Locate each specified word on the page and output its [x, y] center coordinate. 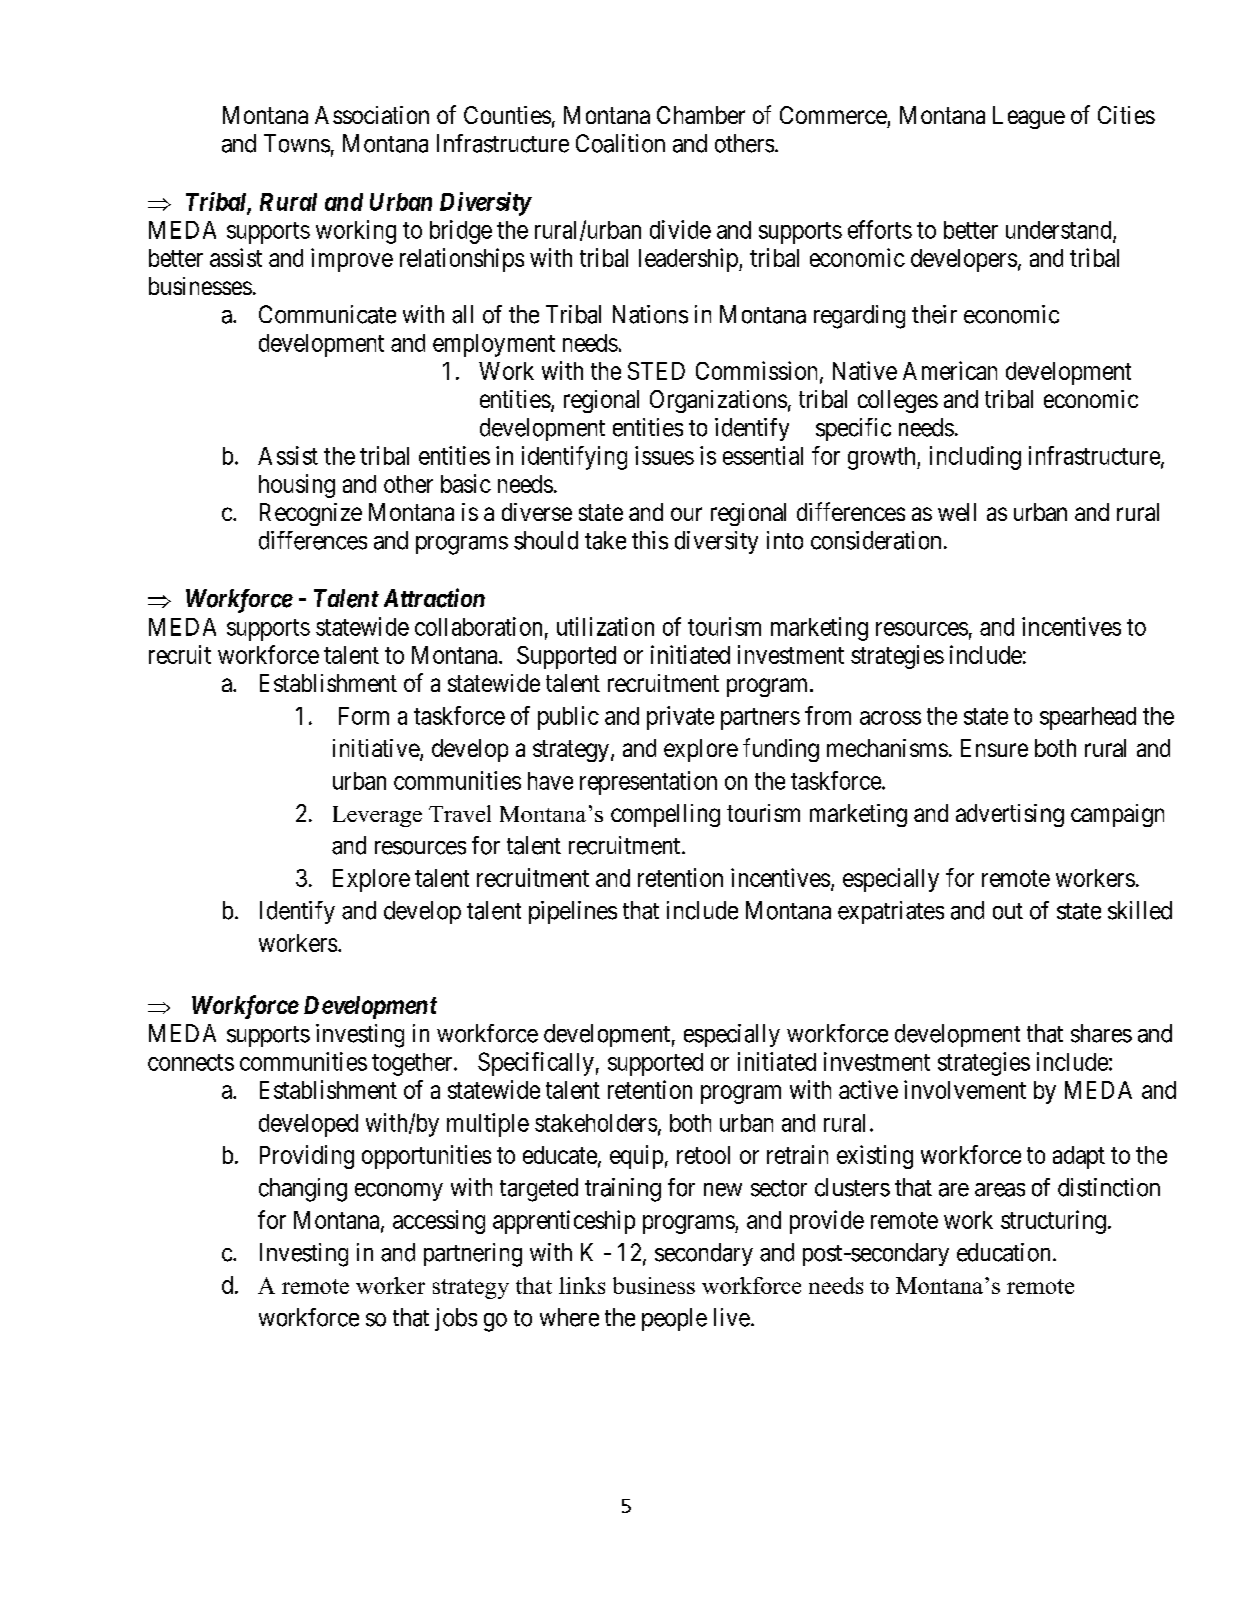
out [1008, 911]
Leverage [377, 816]
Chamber [701, 115]
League [1029, 117]
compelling [665, 815]
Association [372, 115]
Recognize [311, 514]
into [785, 540]
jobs [456, 1319]
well [957, 512]
